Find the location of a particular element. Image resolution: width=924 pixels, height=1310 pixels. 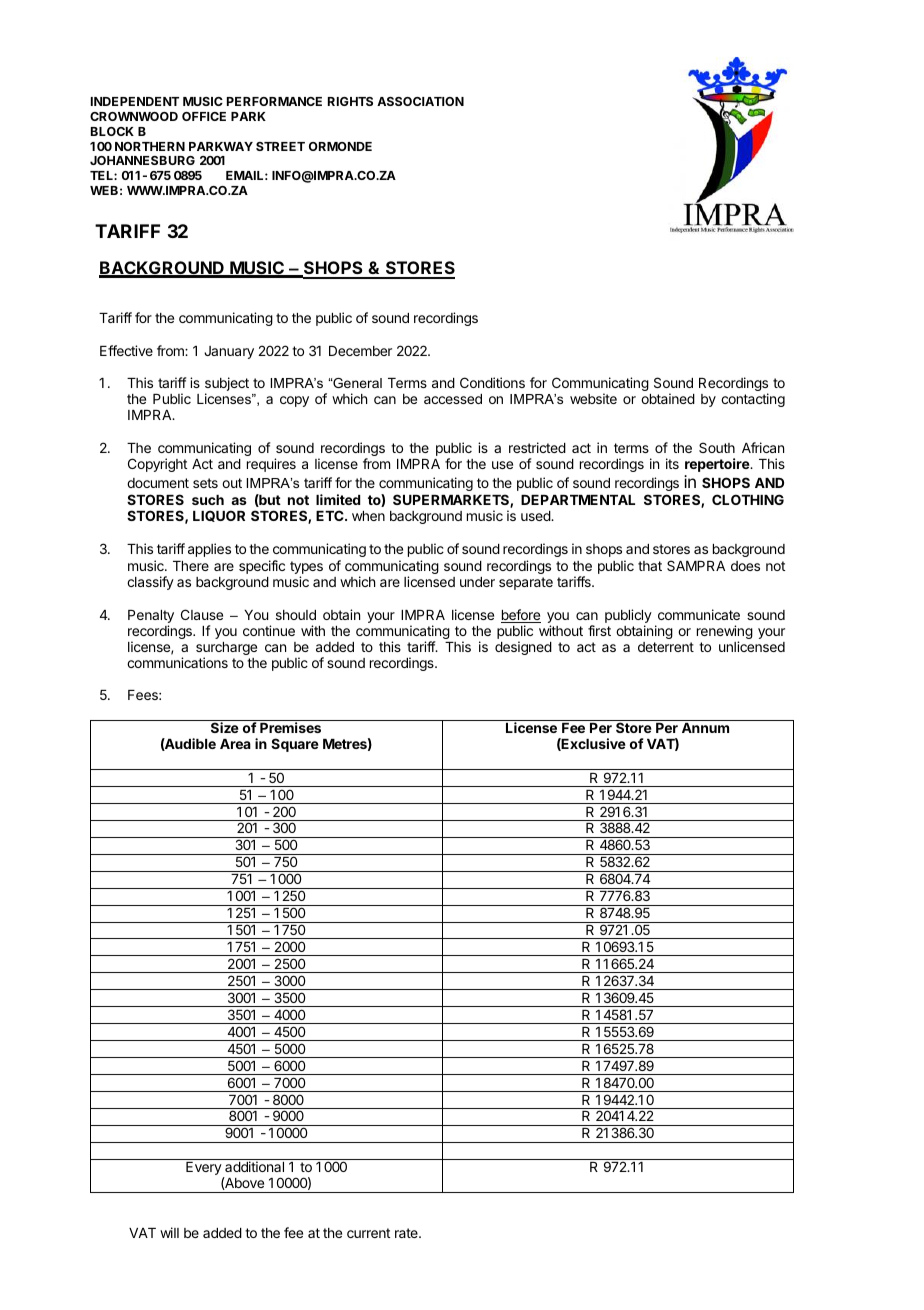

will is located at coordinates (169, 1232).
